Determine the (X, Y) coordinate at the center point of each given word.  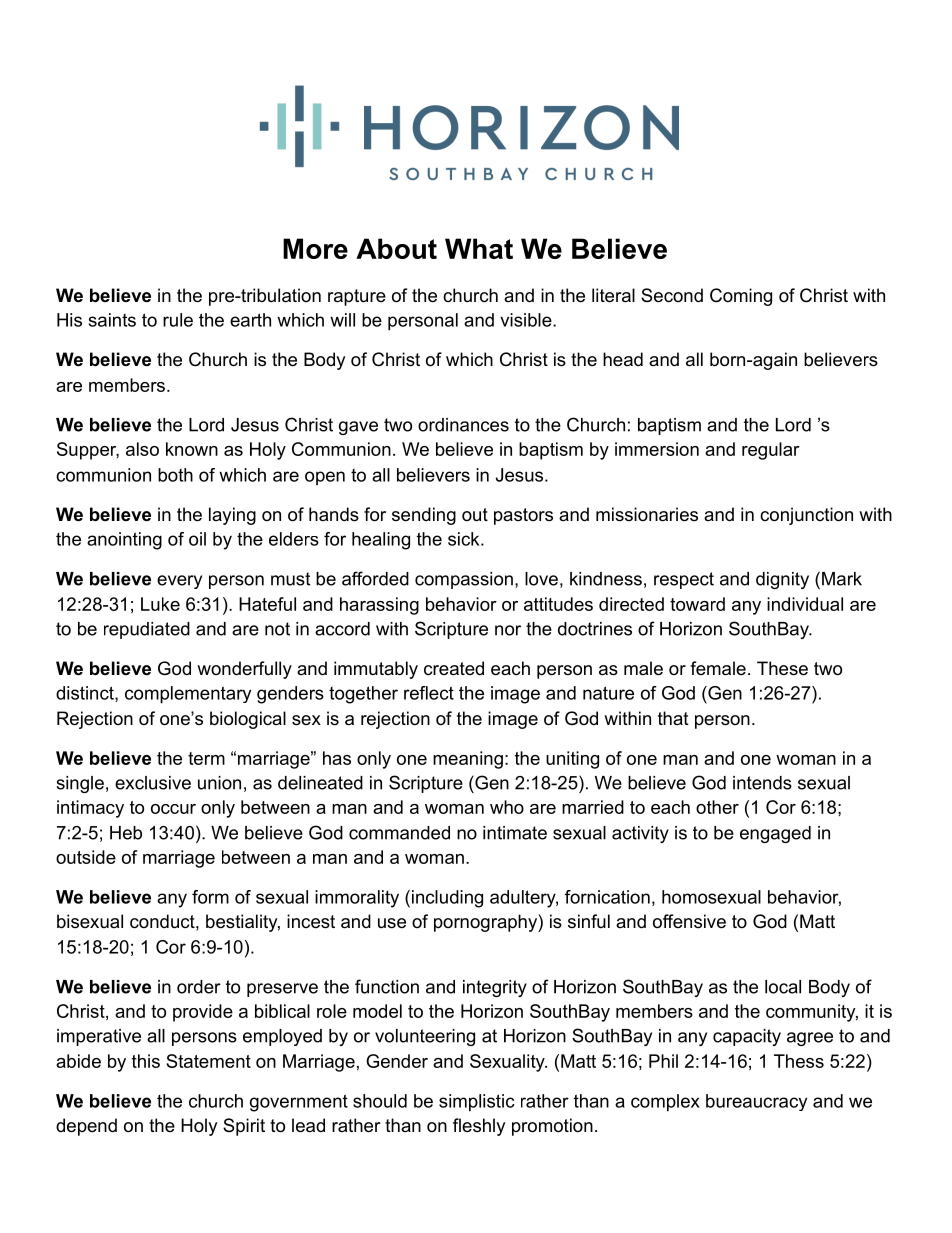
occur (173, 809)
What (479, 248)
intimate (515, 833)
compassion (464, 580)
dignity (782, 580)
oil (197, 539)
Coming (741, 297)
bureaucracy (756, 1102)
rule (178, 320)
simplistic (477, 1103)
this (146, 1061)
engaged (775, 834)
